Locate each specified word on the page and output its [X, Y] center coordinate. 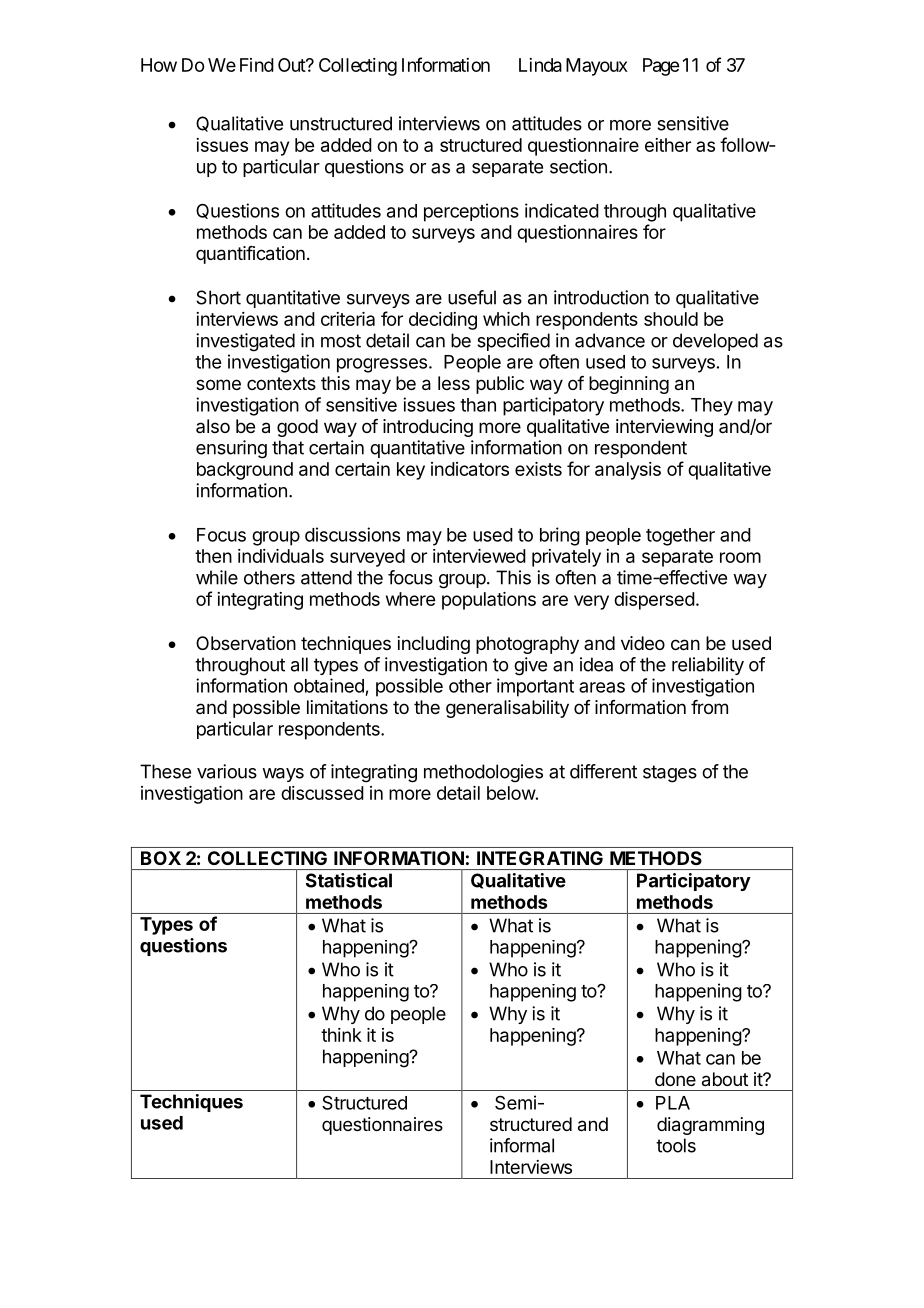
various [227, 771]
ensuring [231, 449]
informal [522, 1145]
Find [257, 65]
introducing [428, 428]
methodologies [483, 773]
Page [661, 67]
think [341, 1035]
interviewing [664, 428]
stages [670, 774]
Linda [540, 65]
